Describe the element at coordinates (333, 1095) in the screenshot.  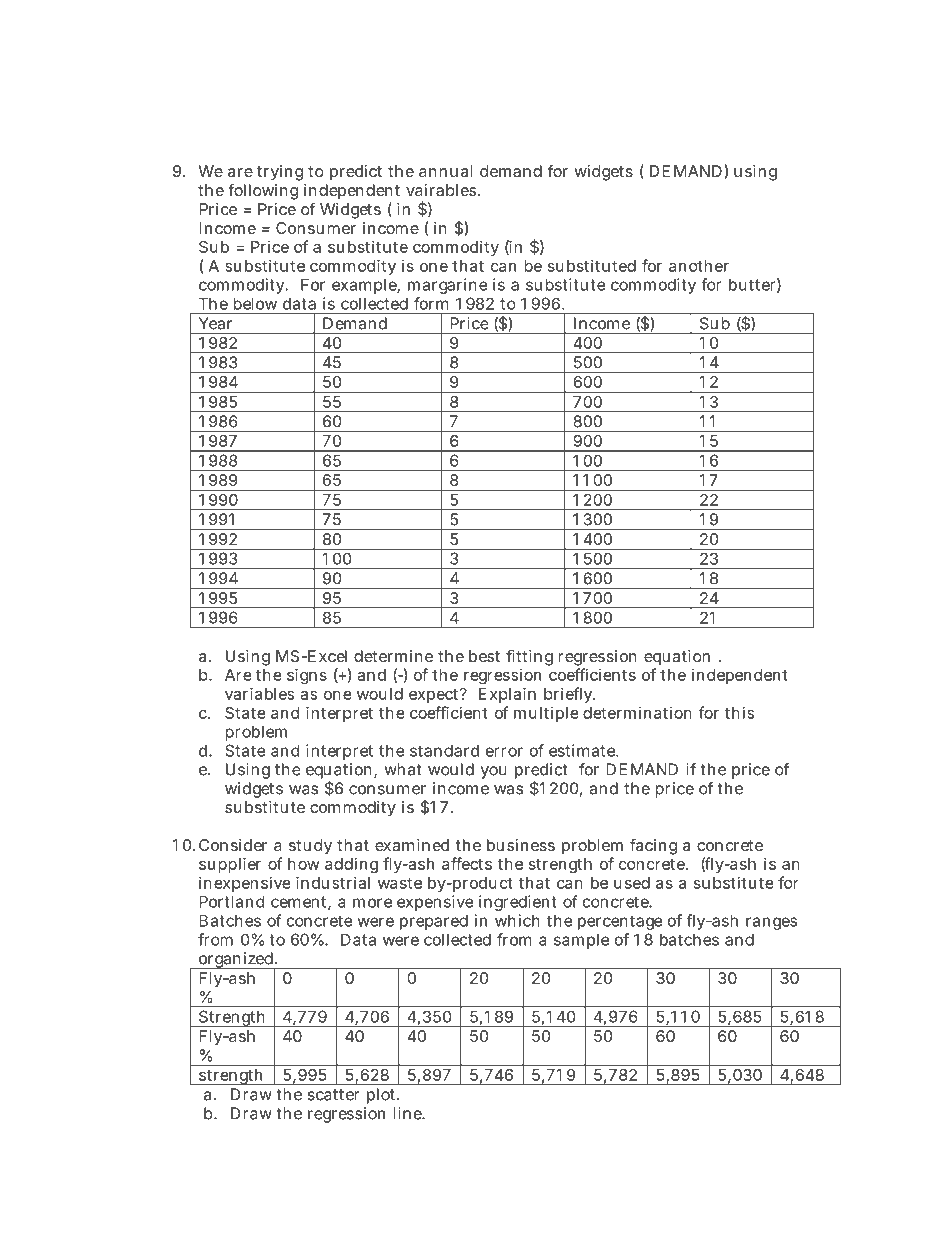
I see `scatter` at that location.
